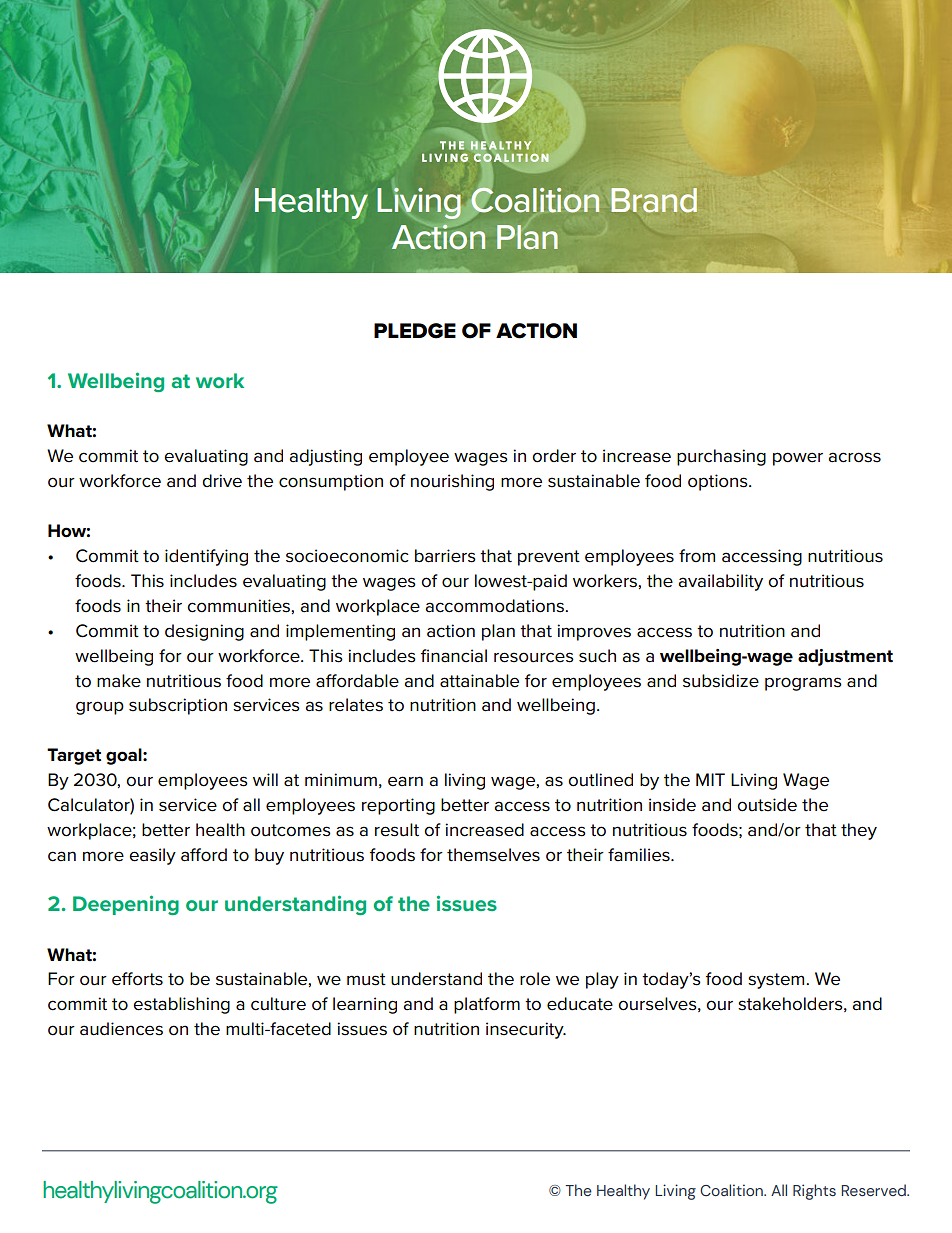  What do you see at coordinates (126, 905) in the page?
I see `Deepening` at bounding box center [126, 905].
